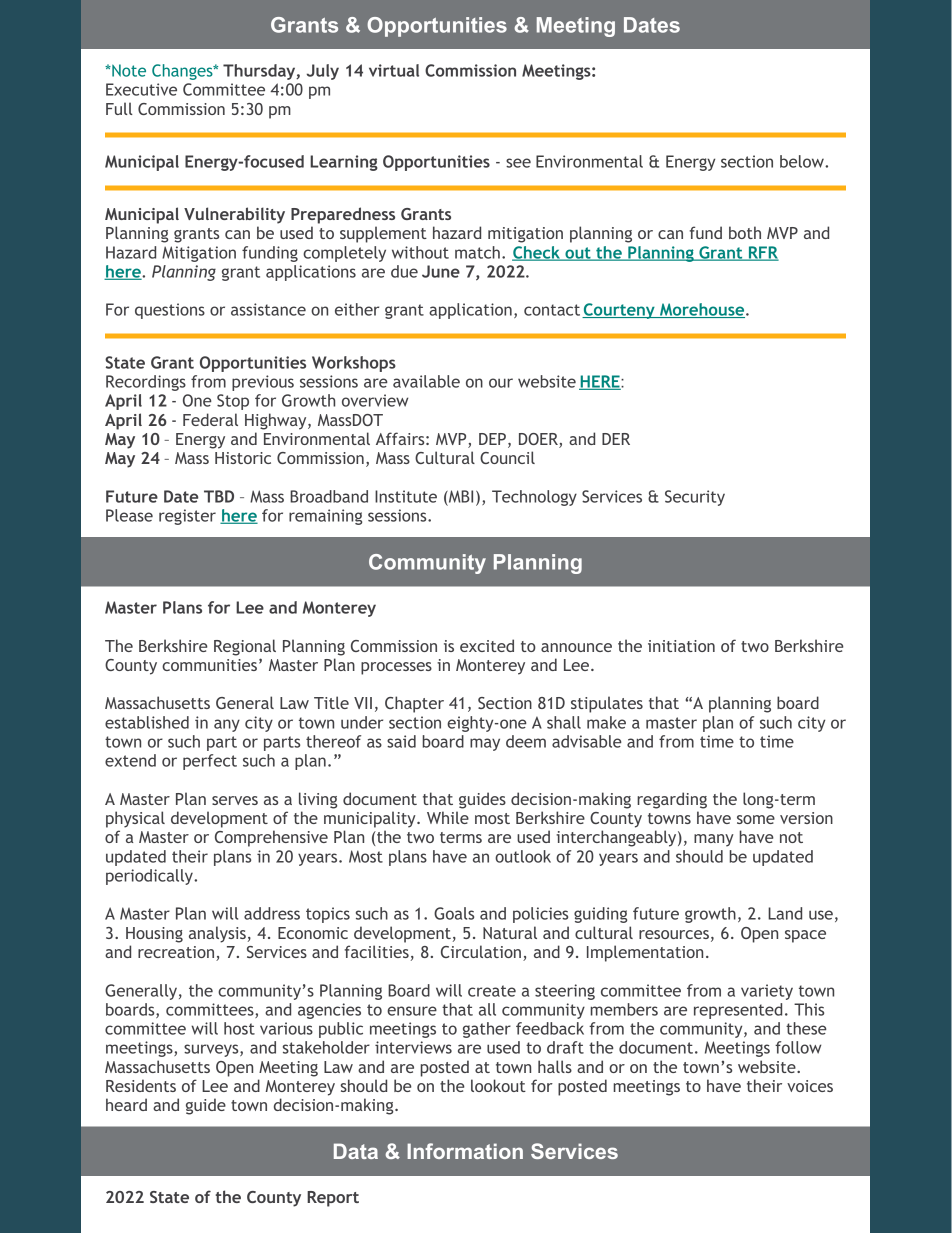 The image size is (952, 1233). What do you see at coordinates (394, 70) in the document?
I see `virtual` at bounding box center [394, 70].
